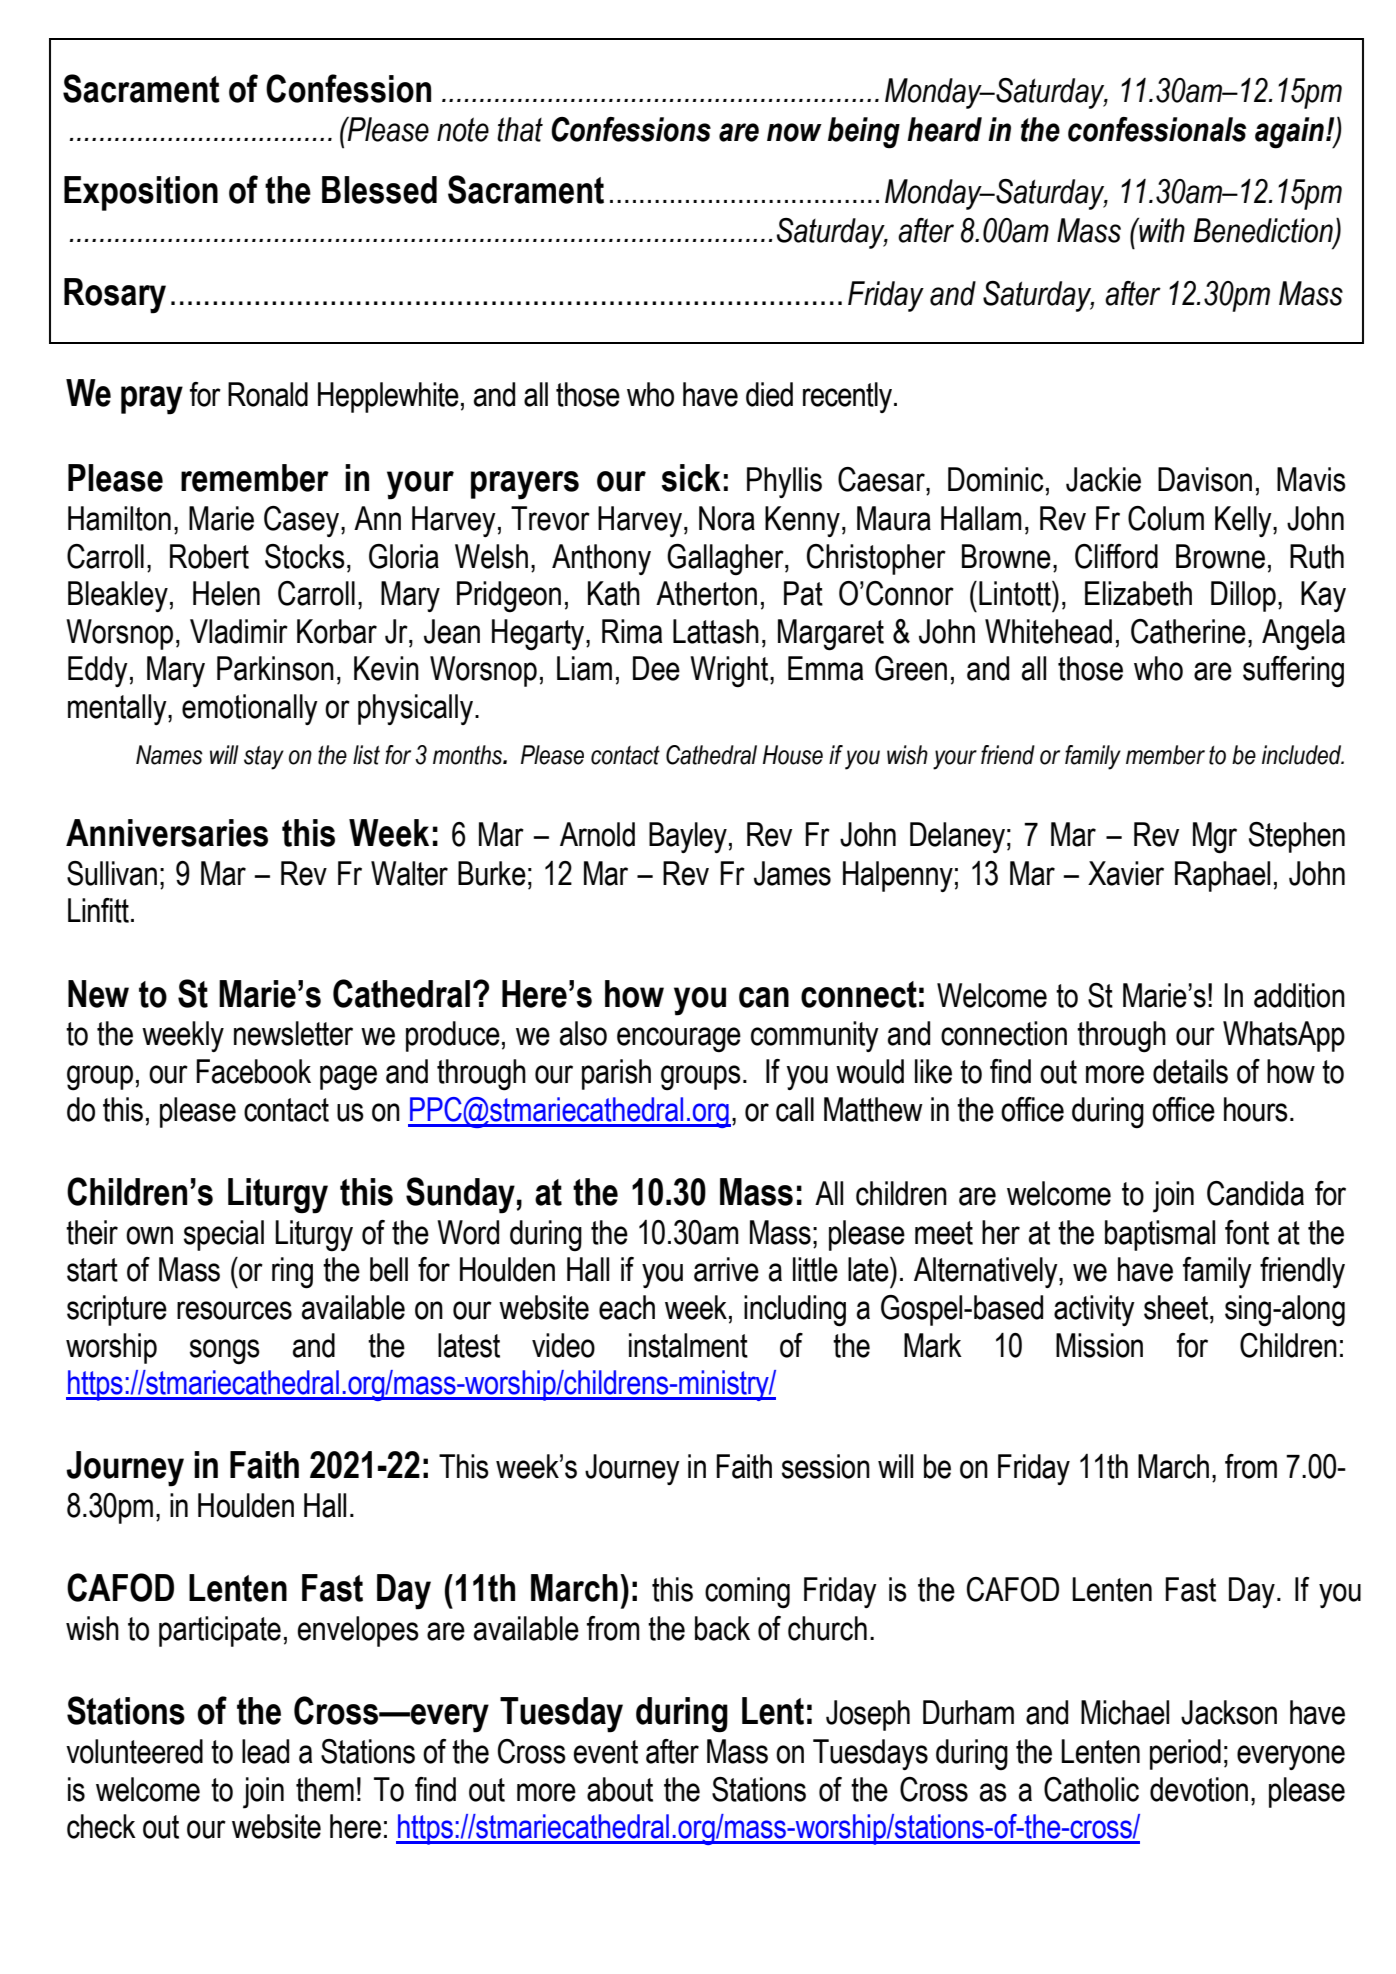 This screenshot has height=1974, width=1396. What do you see at coordinates (1160, 1235) in the screenshot?
I see `baptismal` at bounding box center [1160, 1235].
